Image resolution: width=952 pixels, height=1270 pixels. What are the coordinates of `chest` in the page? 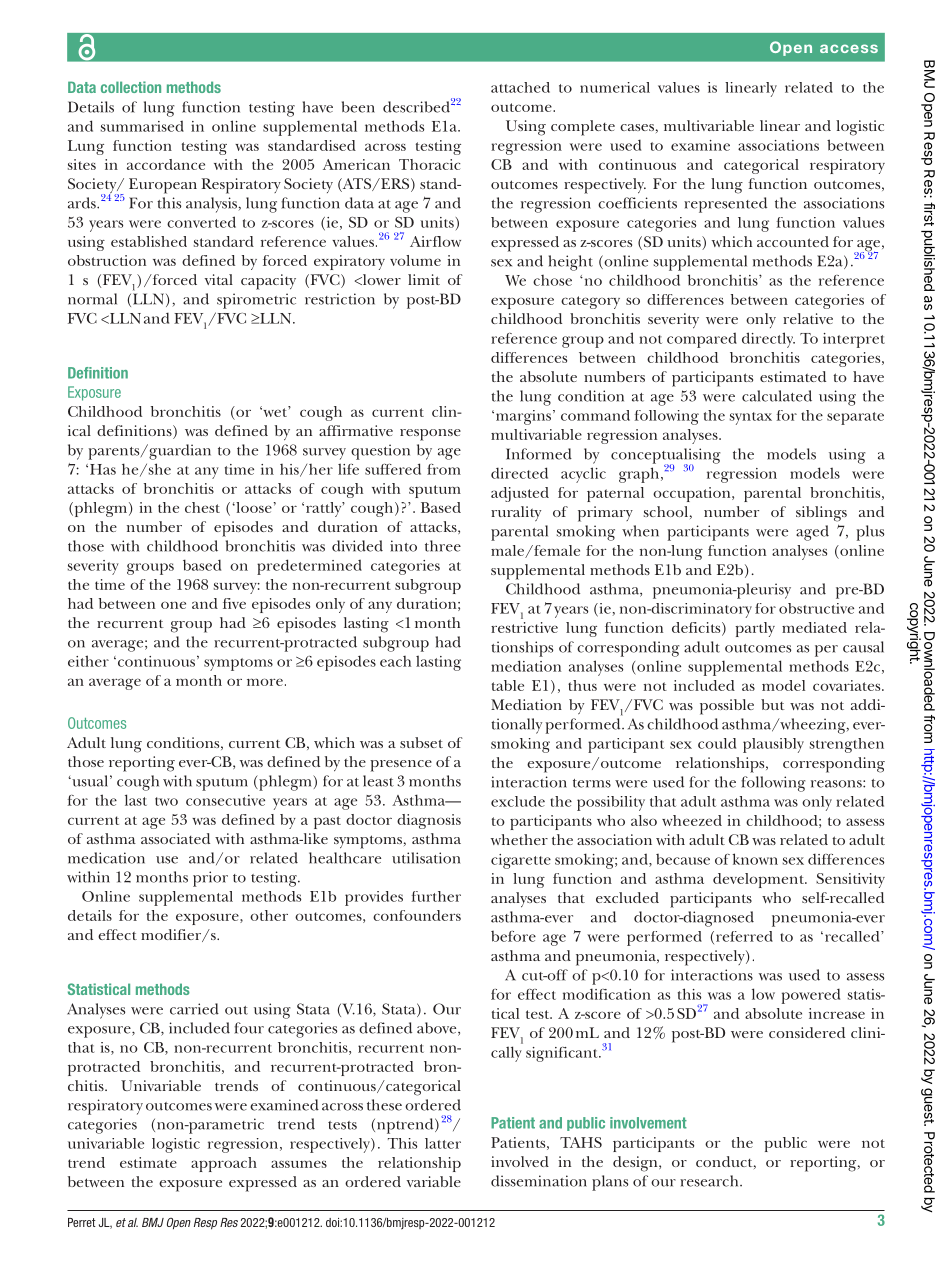 It's located at (202, 507).
